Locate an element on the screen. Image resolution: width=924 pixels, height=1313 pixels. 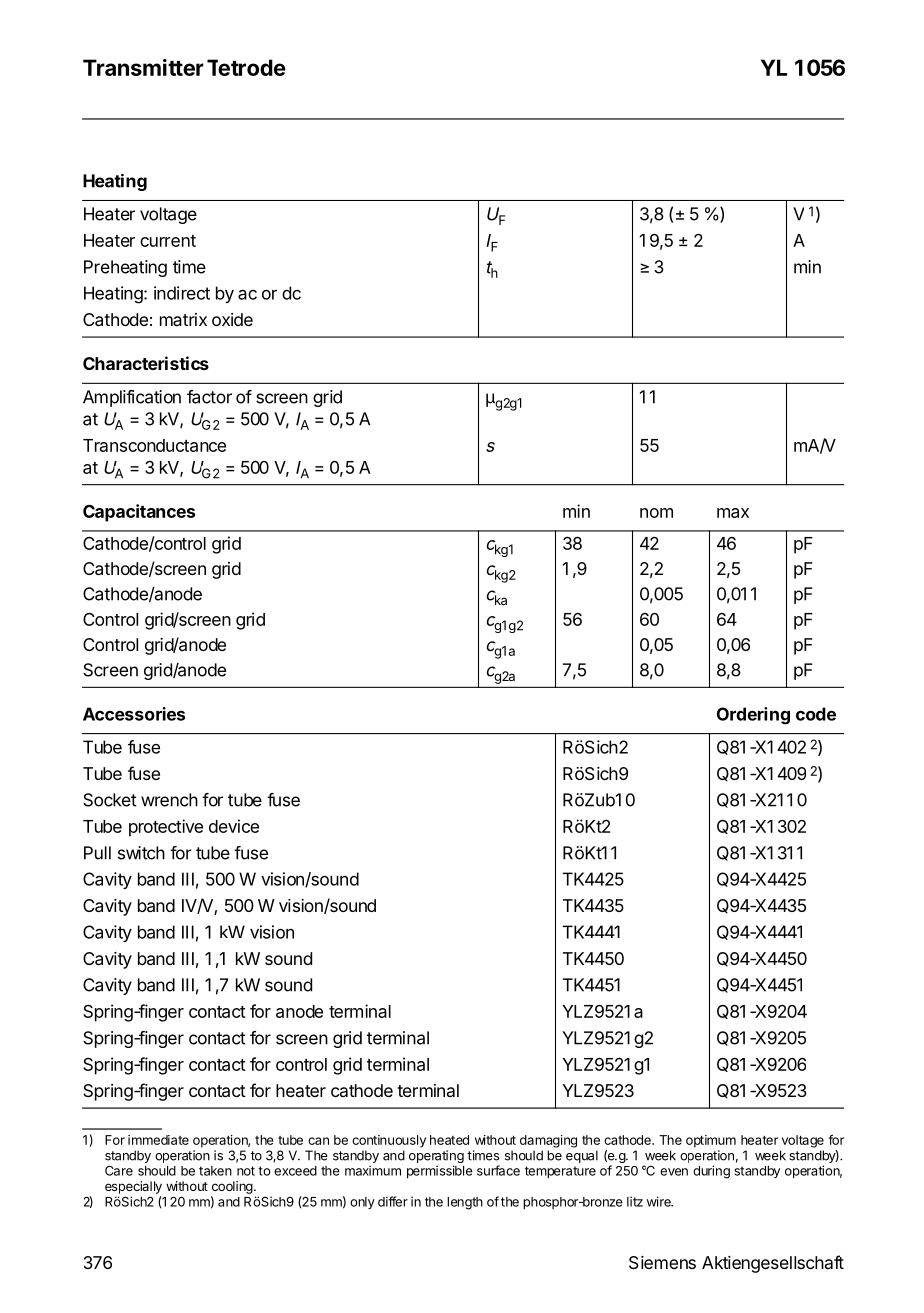
cooling is located at coordinates (232, 1187).
